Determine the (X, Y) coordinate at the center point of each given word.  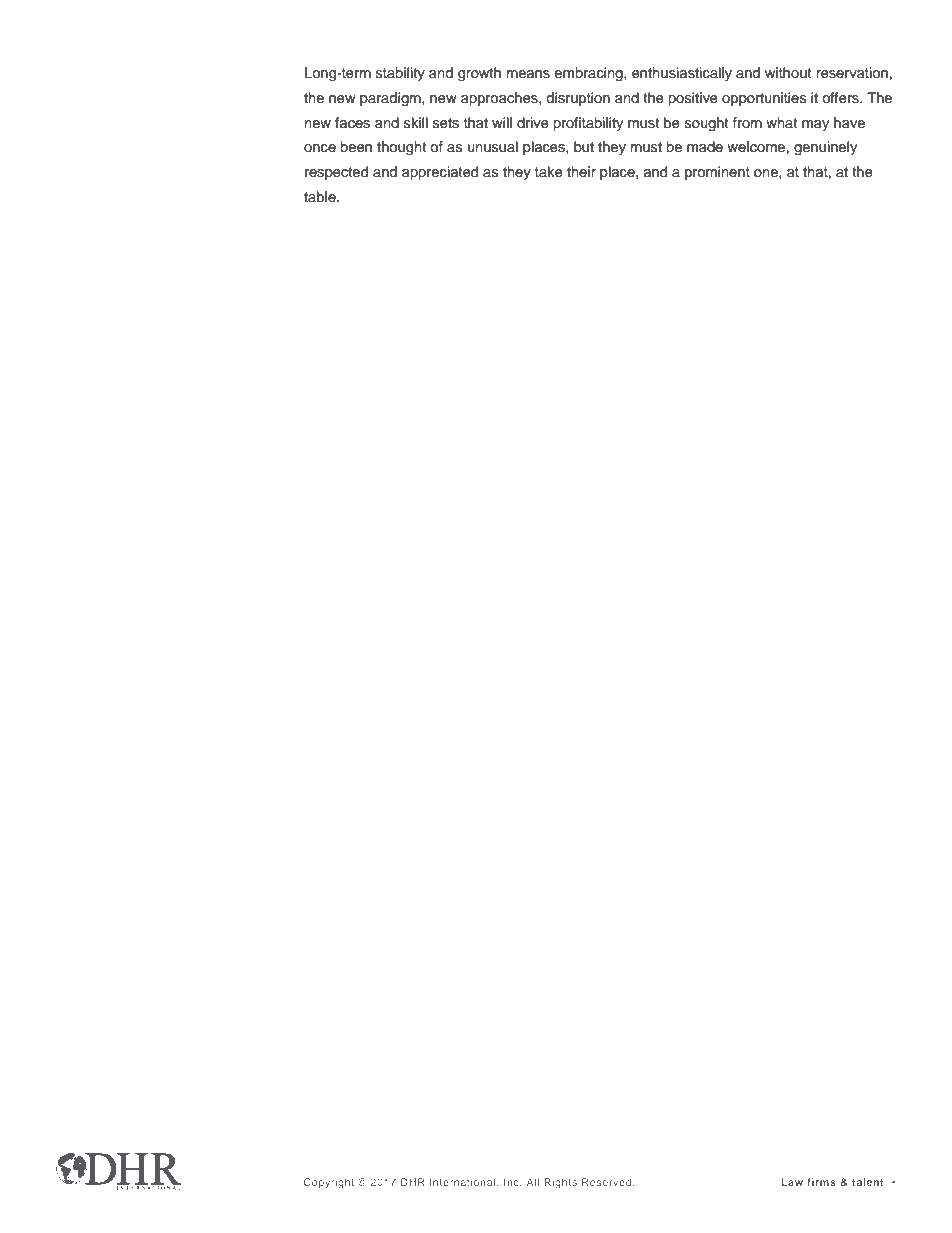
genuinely (825, 148)
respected (336, 173)
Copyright (329, 1183)
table (321, 197)
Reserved (608, 1182)
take (549, 172)
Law (792, 1182)
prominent (717, 173)
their (581, 171)
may (815, 125)
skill (416, 122)
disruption (578, 99)
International (464, 1182)
